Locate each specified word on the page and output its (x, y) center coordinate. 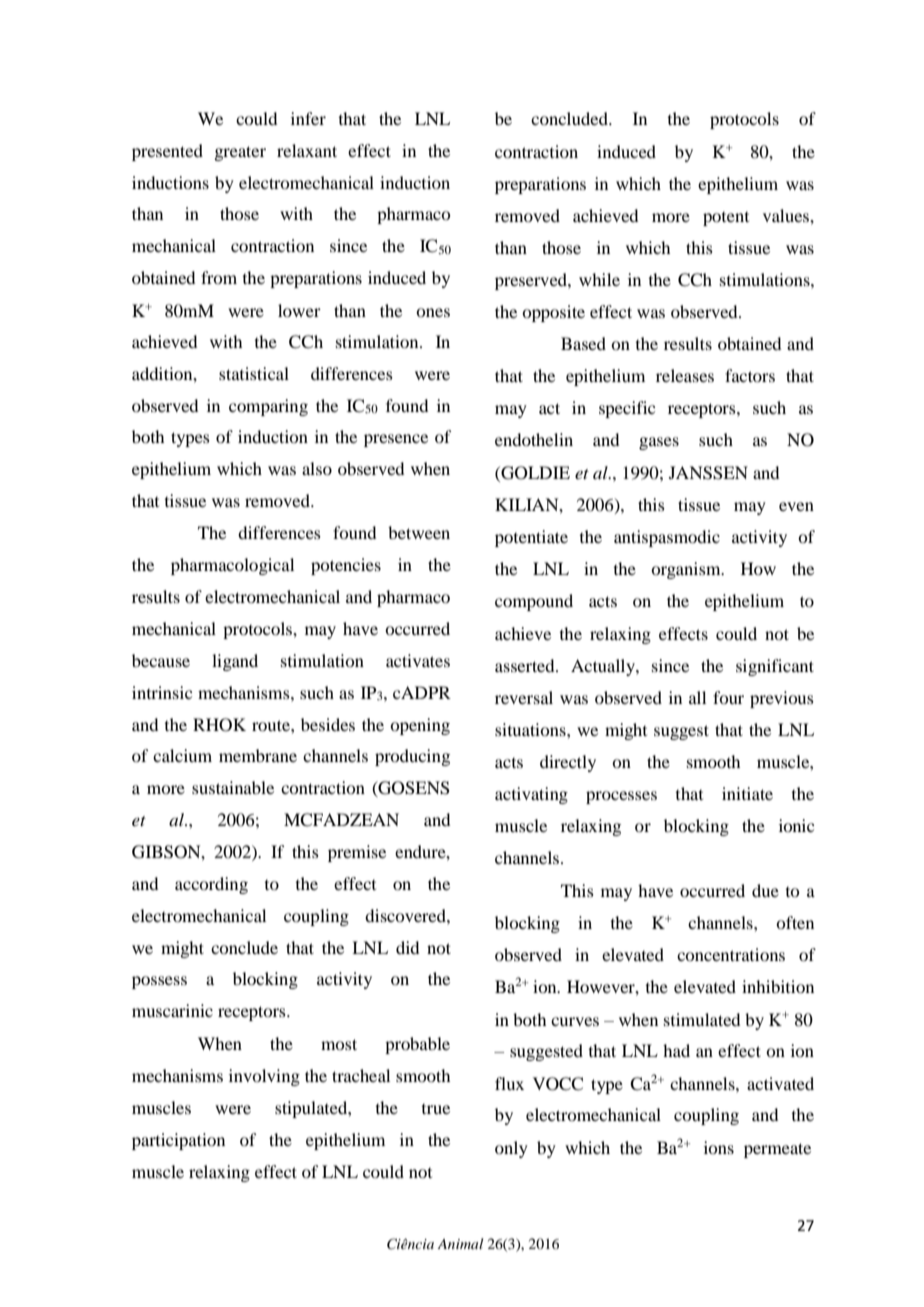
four (728, 697)
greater (240, 153)
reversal (524, 697)
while (599, 279)
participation (178, 1141)
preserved (532, 281)
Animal (460, 1243)
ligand (235, 662)
